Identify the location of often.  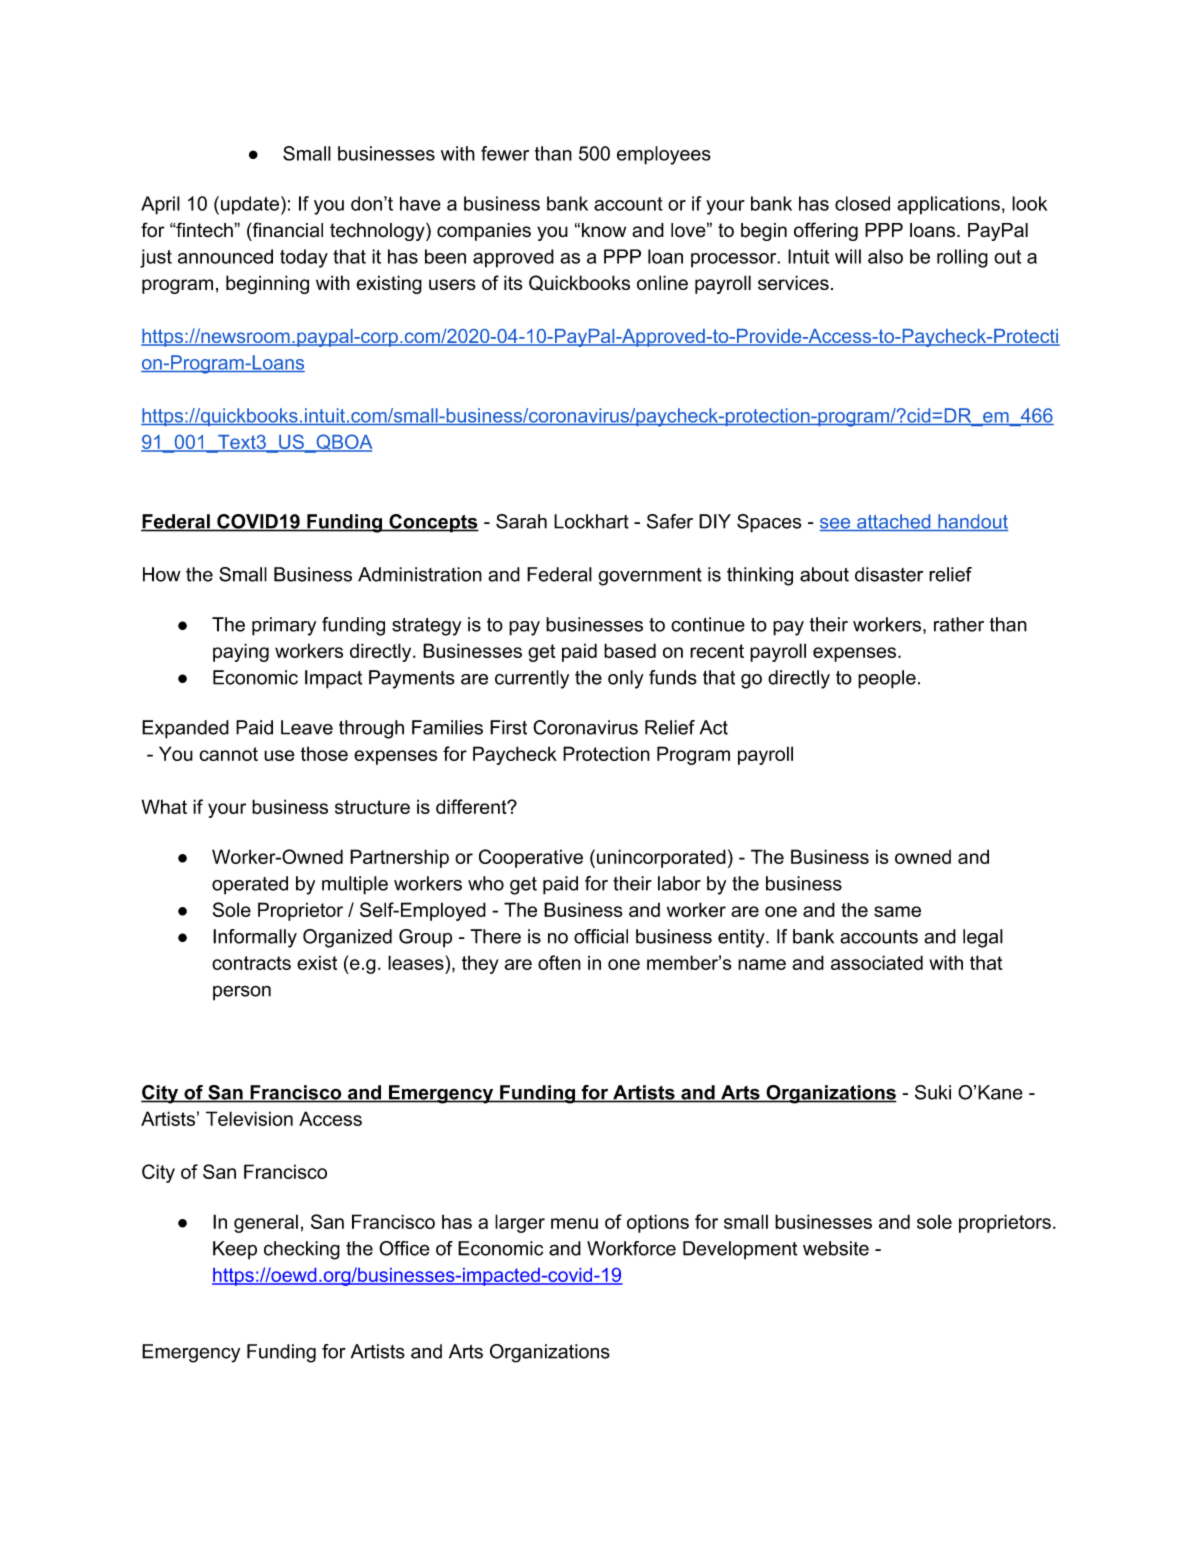
(559, 962).
